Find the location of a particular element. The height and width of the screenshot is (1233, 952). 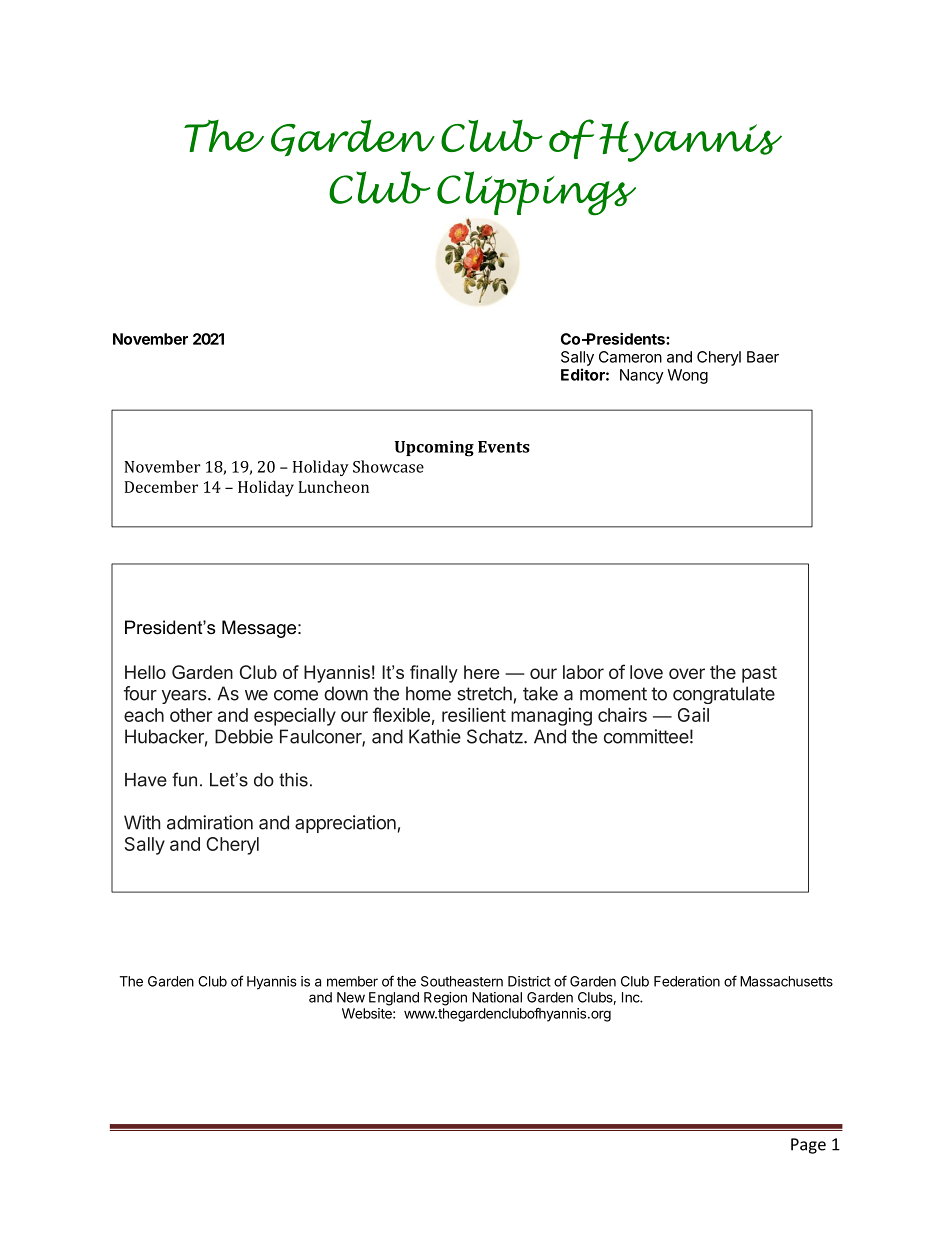

Schatz is located at coordinates (496, 736).
